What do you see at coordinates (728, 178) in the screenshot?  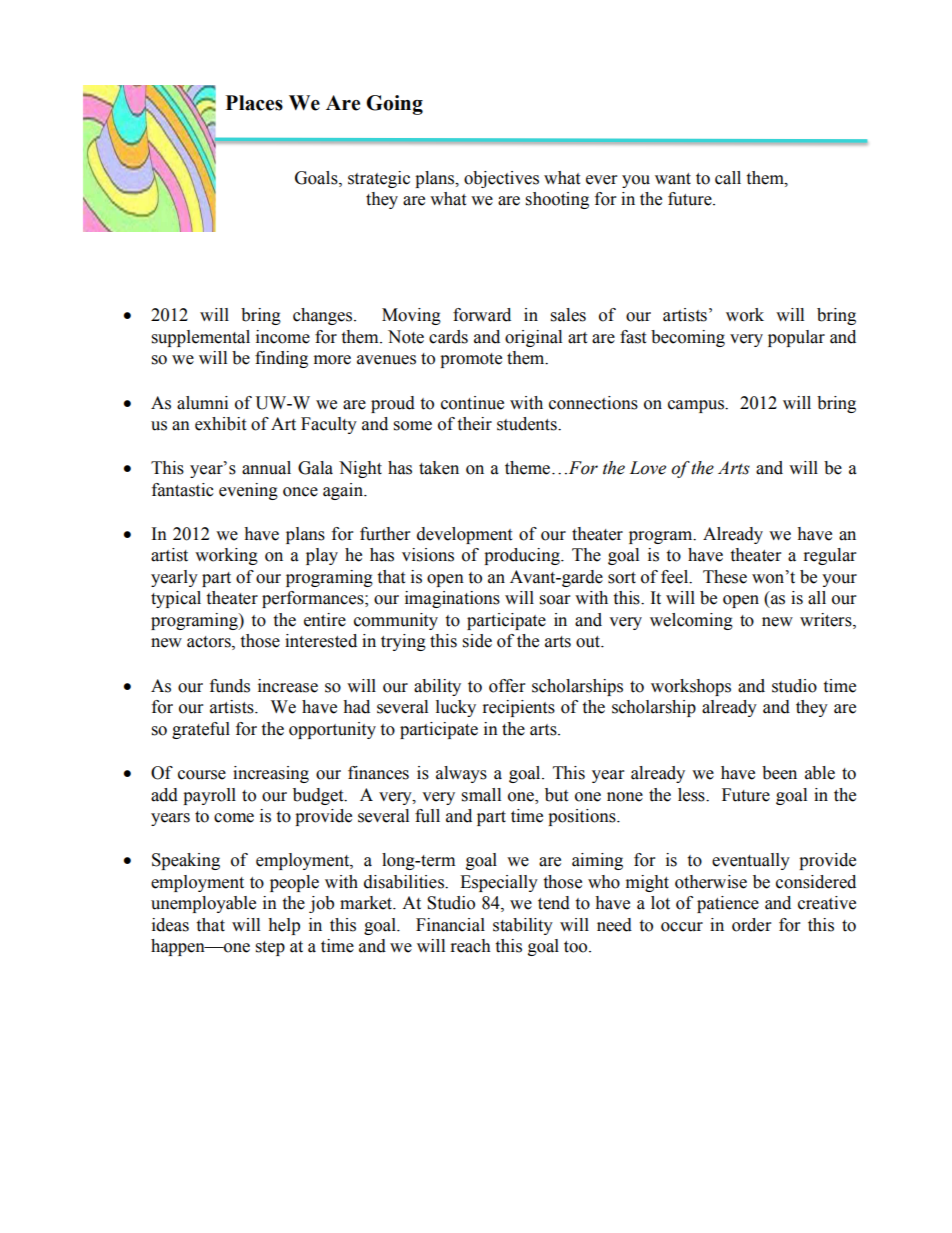 I see `call` at bounding box center [728, 178].
